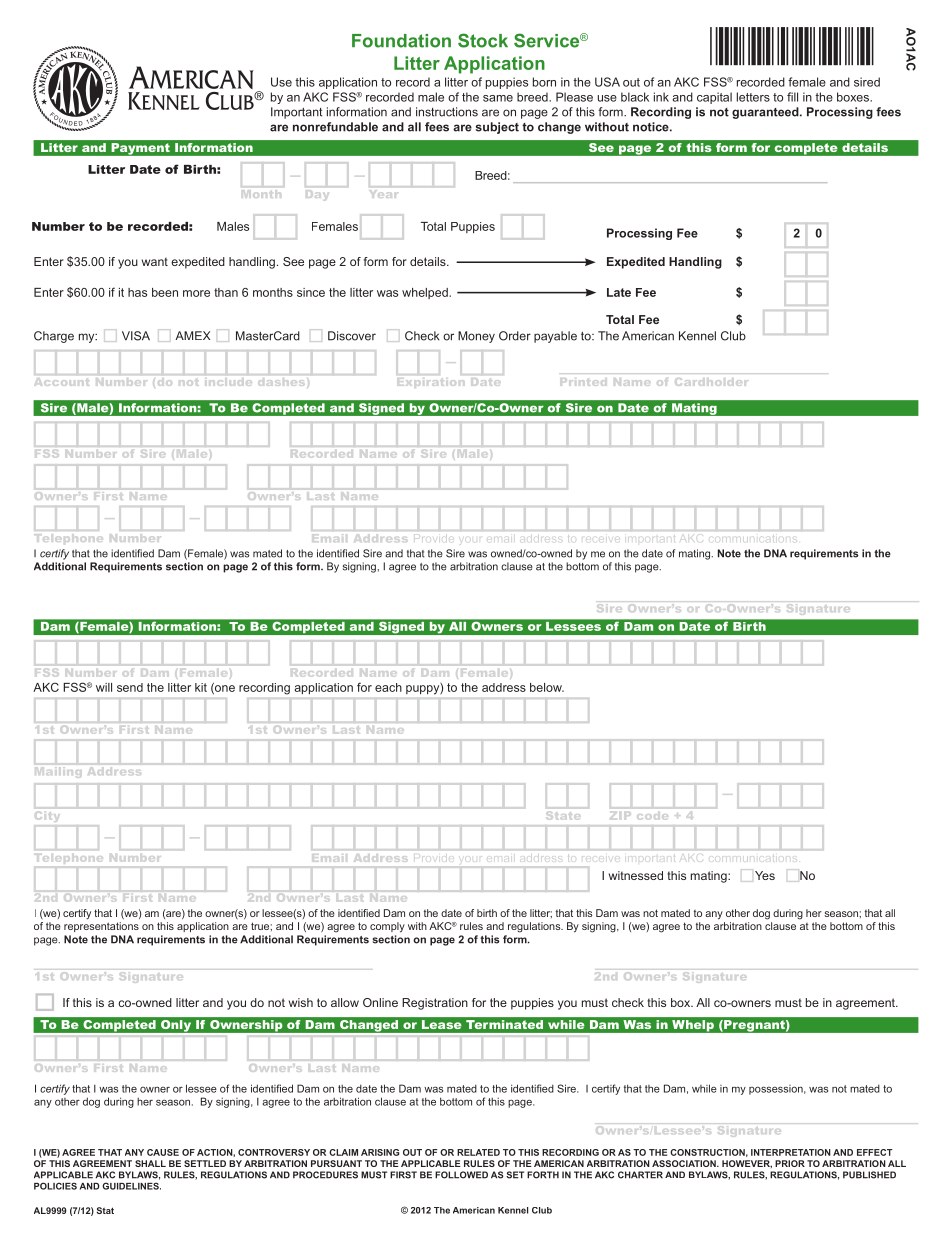 The width and height of the page is (952, 1233). I want to click on fill, so click(792, 97).
